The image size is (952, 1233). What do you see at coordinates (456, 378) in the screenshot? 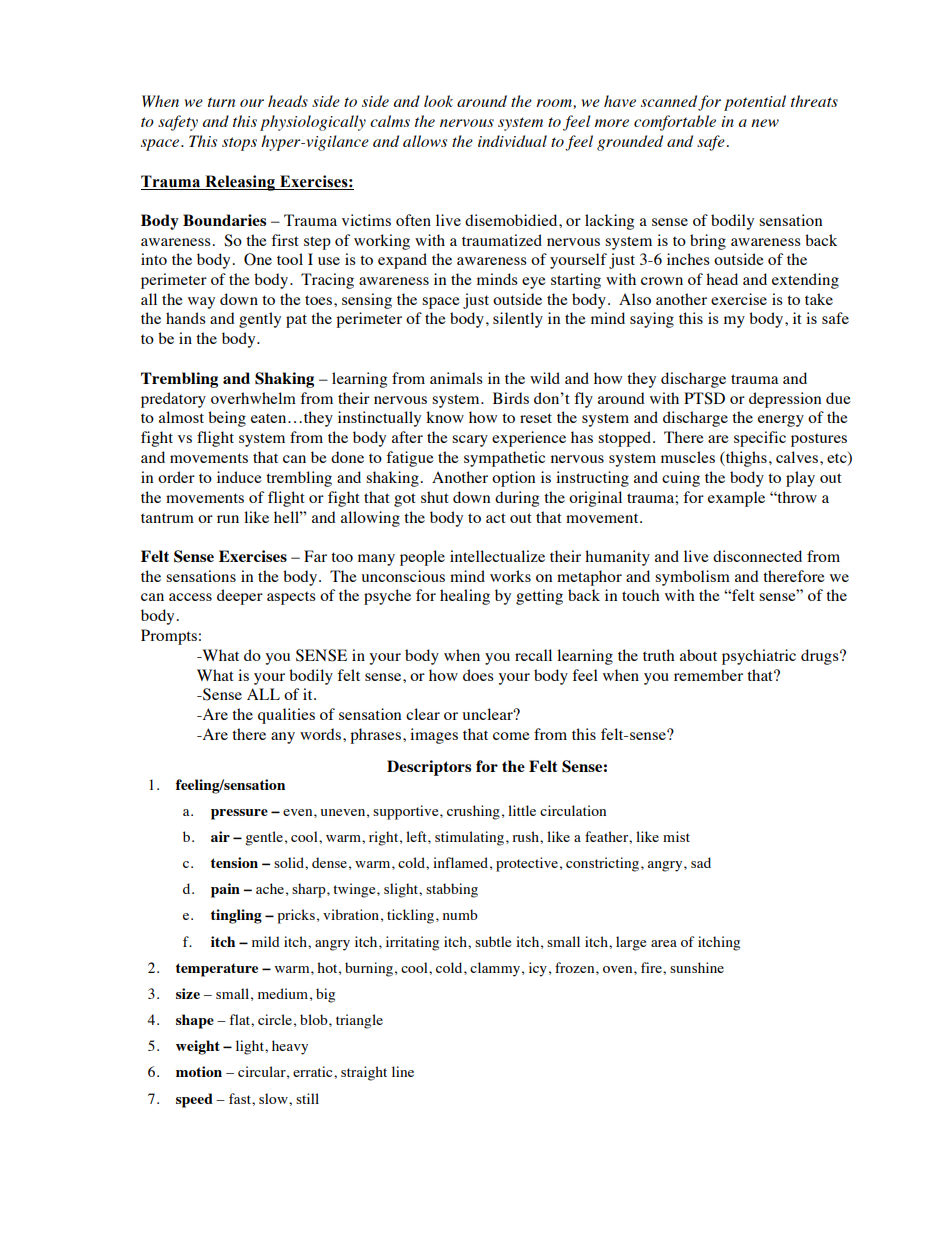
I see `animals` at bounding box center [456, 378].
